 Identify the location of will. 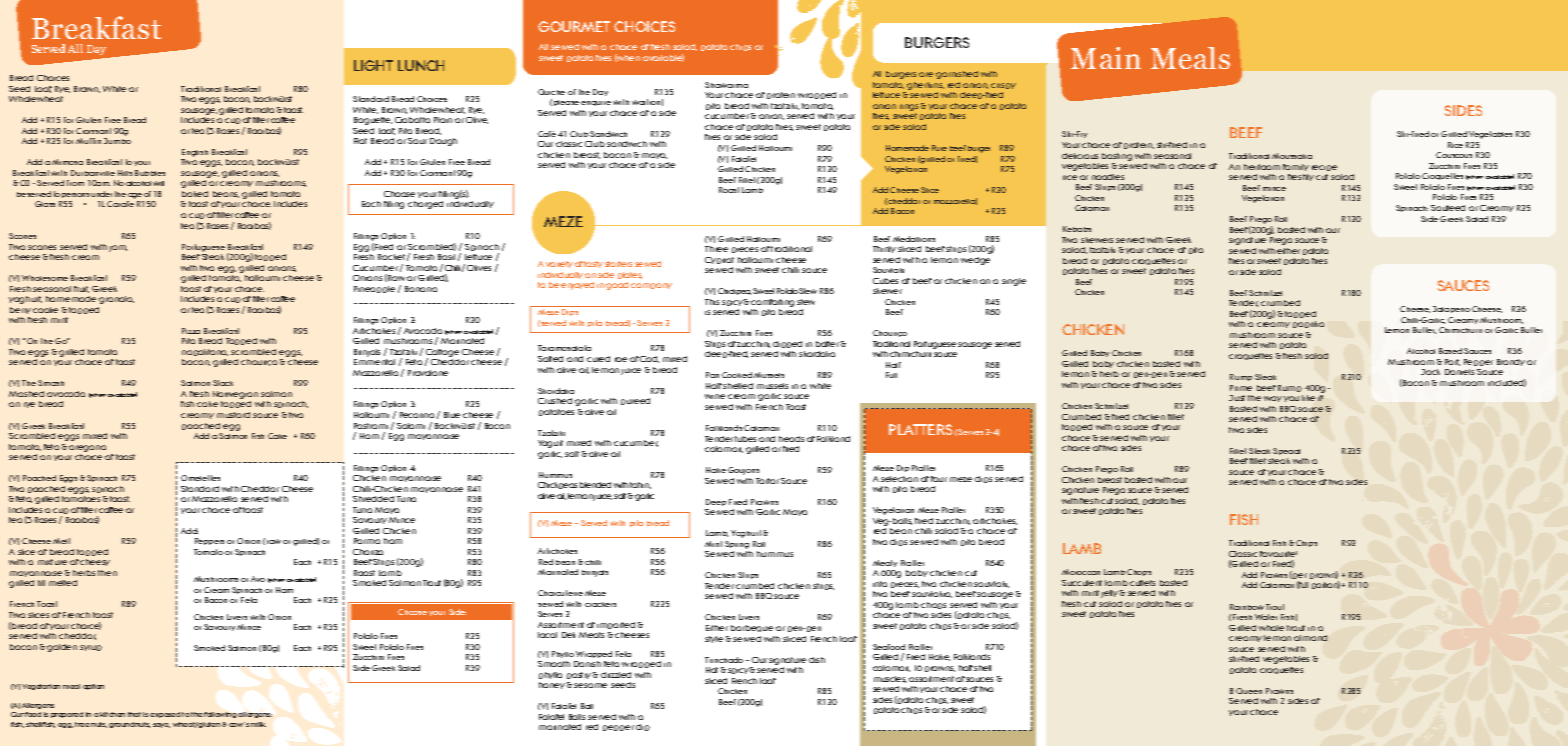
(158, 183).
